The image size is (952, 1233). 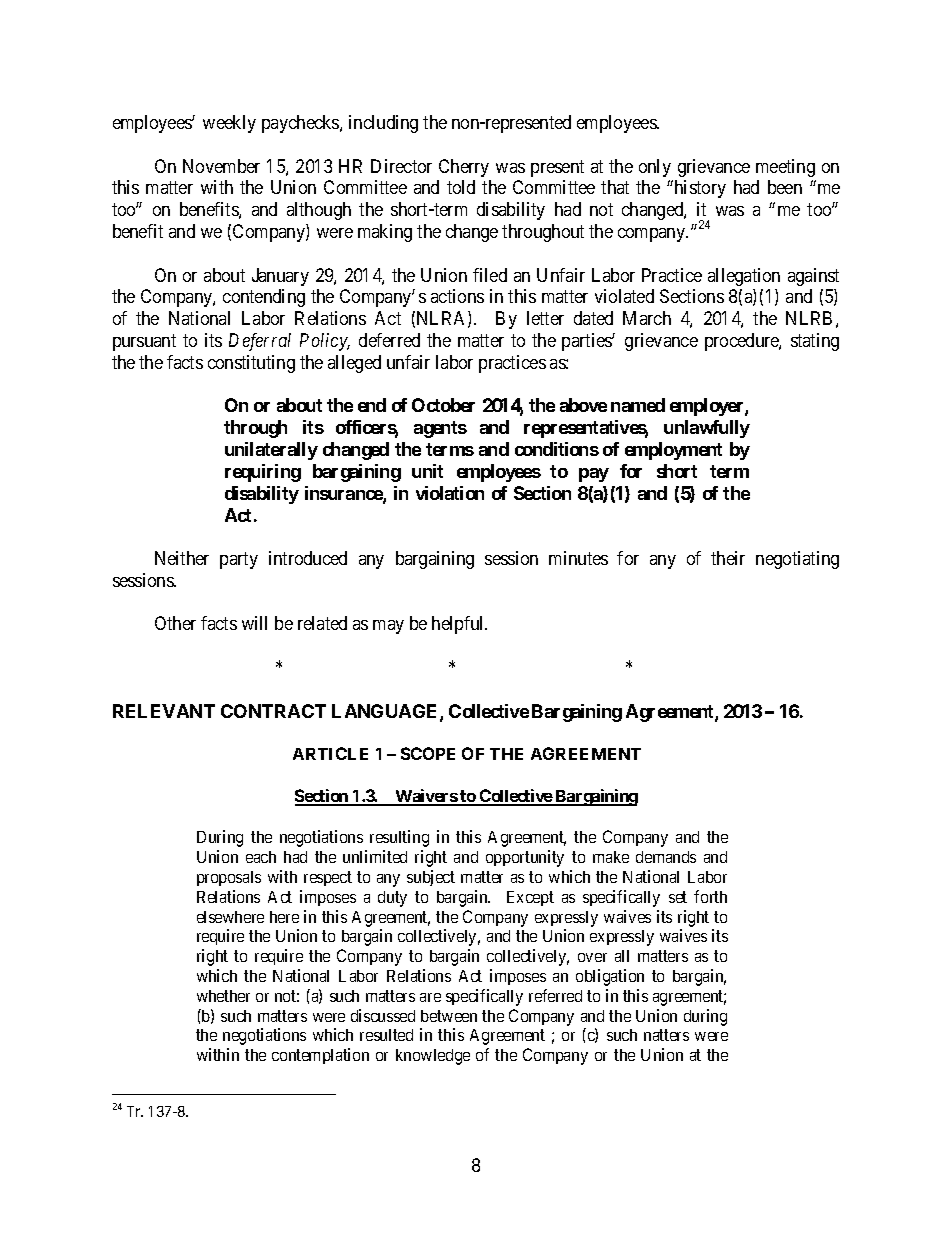 I want to click on helpful, so click(x=459, y=625).
